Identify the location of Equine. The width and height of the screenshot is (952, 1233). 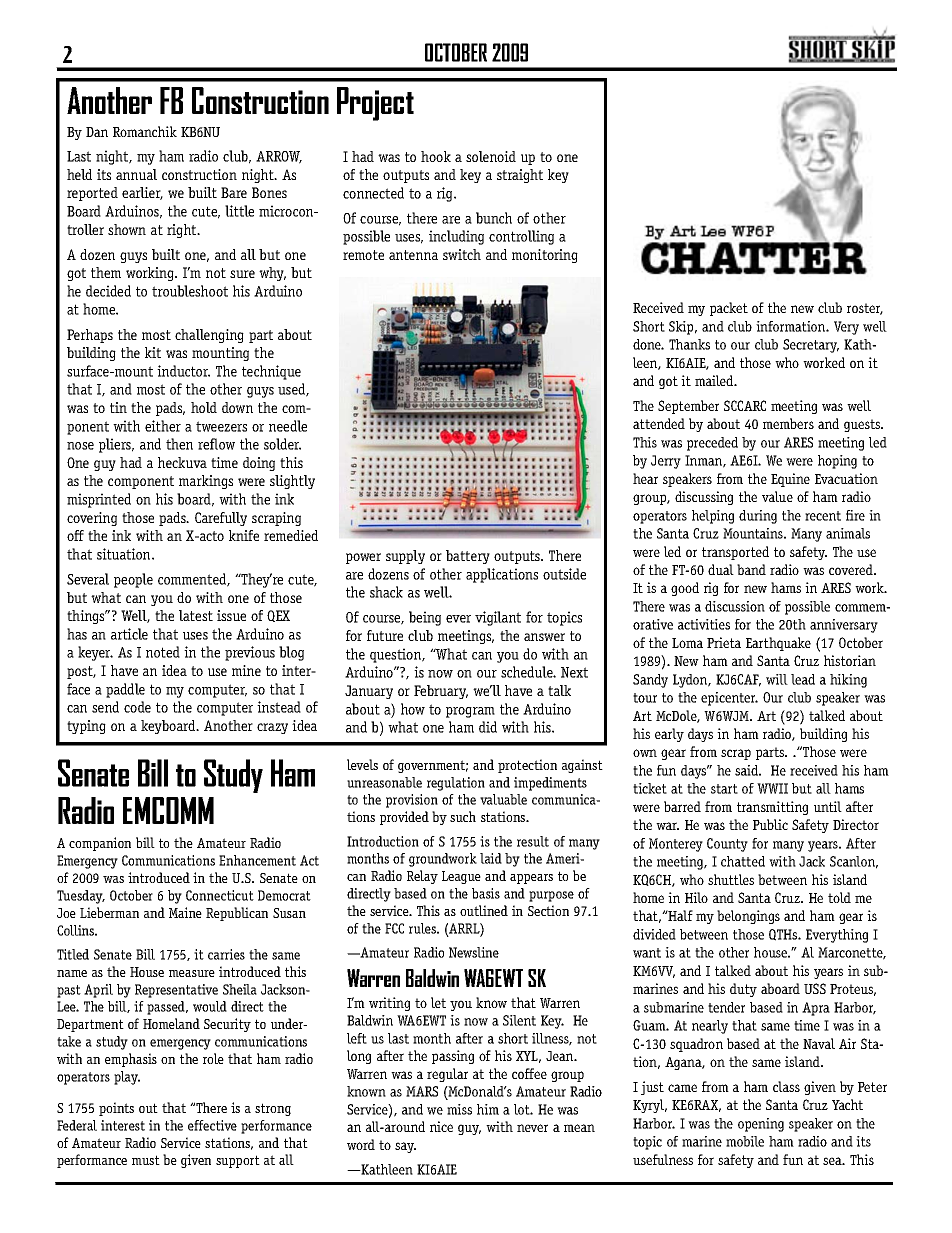
(790, 480).
